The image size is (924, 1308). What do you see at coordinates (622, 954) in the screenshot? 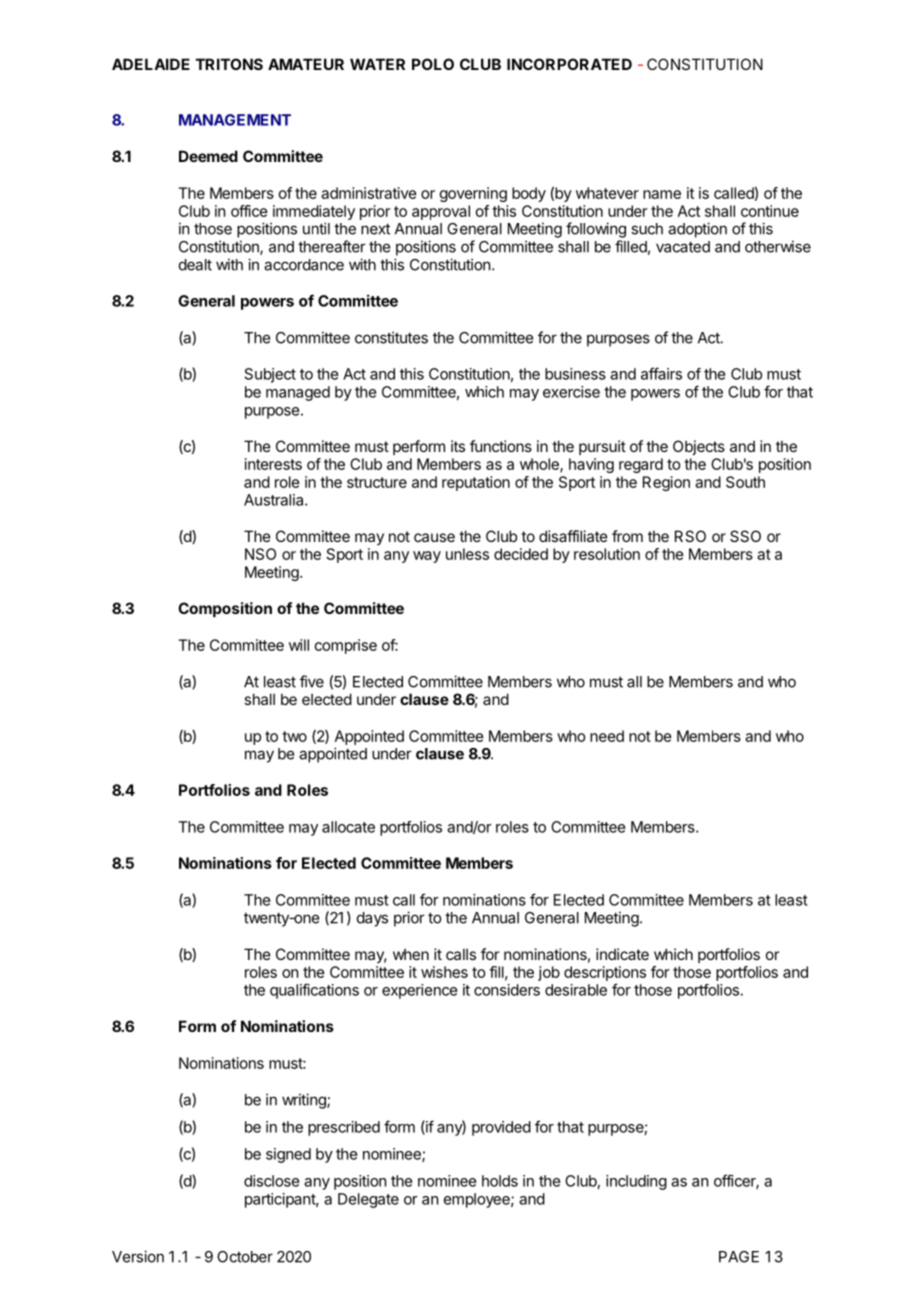
I see `indicate` at bounding box center [622, 954].
